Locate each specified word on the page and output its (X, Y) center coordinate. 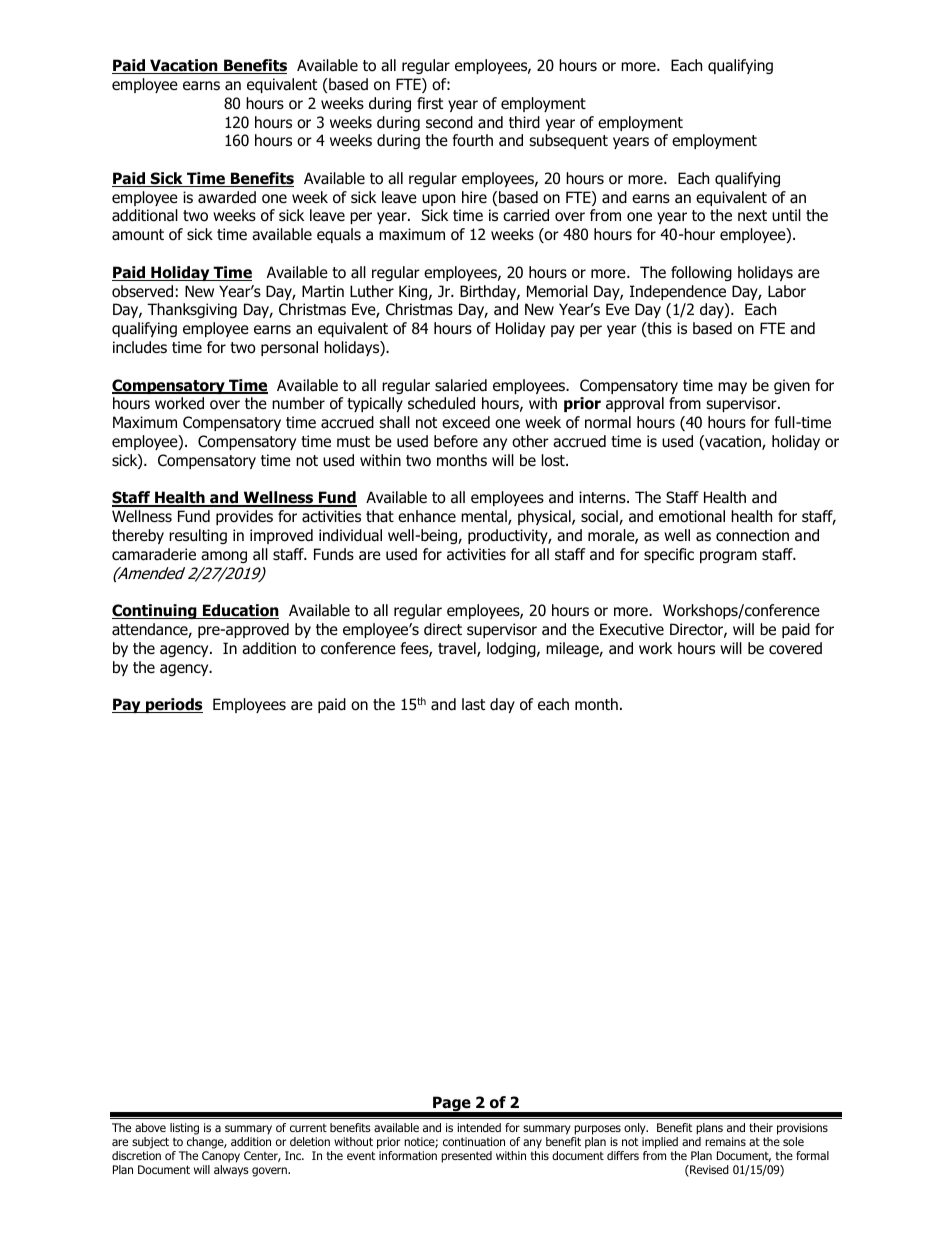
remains (725, 1141)
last (473, 704)
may (732, 388)
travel (458, 649)
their (761, 1127)
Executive (632, 629)
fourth (473, 140)
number (298, 403)
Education (240, 611)
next (752, 215)
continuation (474, 1141)
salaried (461, 385)
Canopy (221, 1157)
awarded (227, 197)
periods (173, 705)
